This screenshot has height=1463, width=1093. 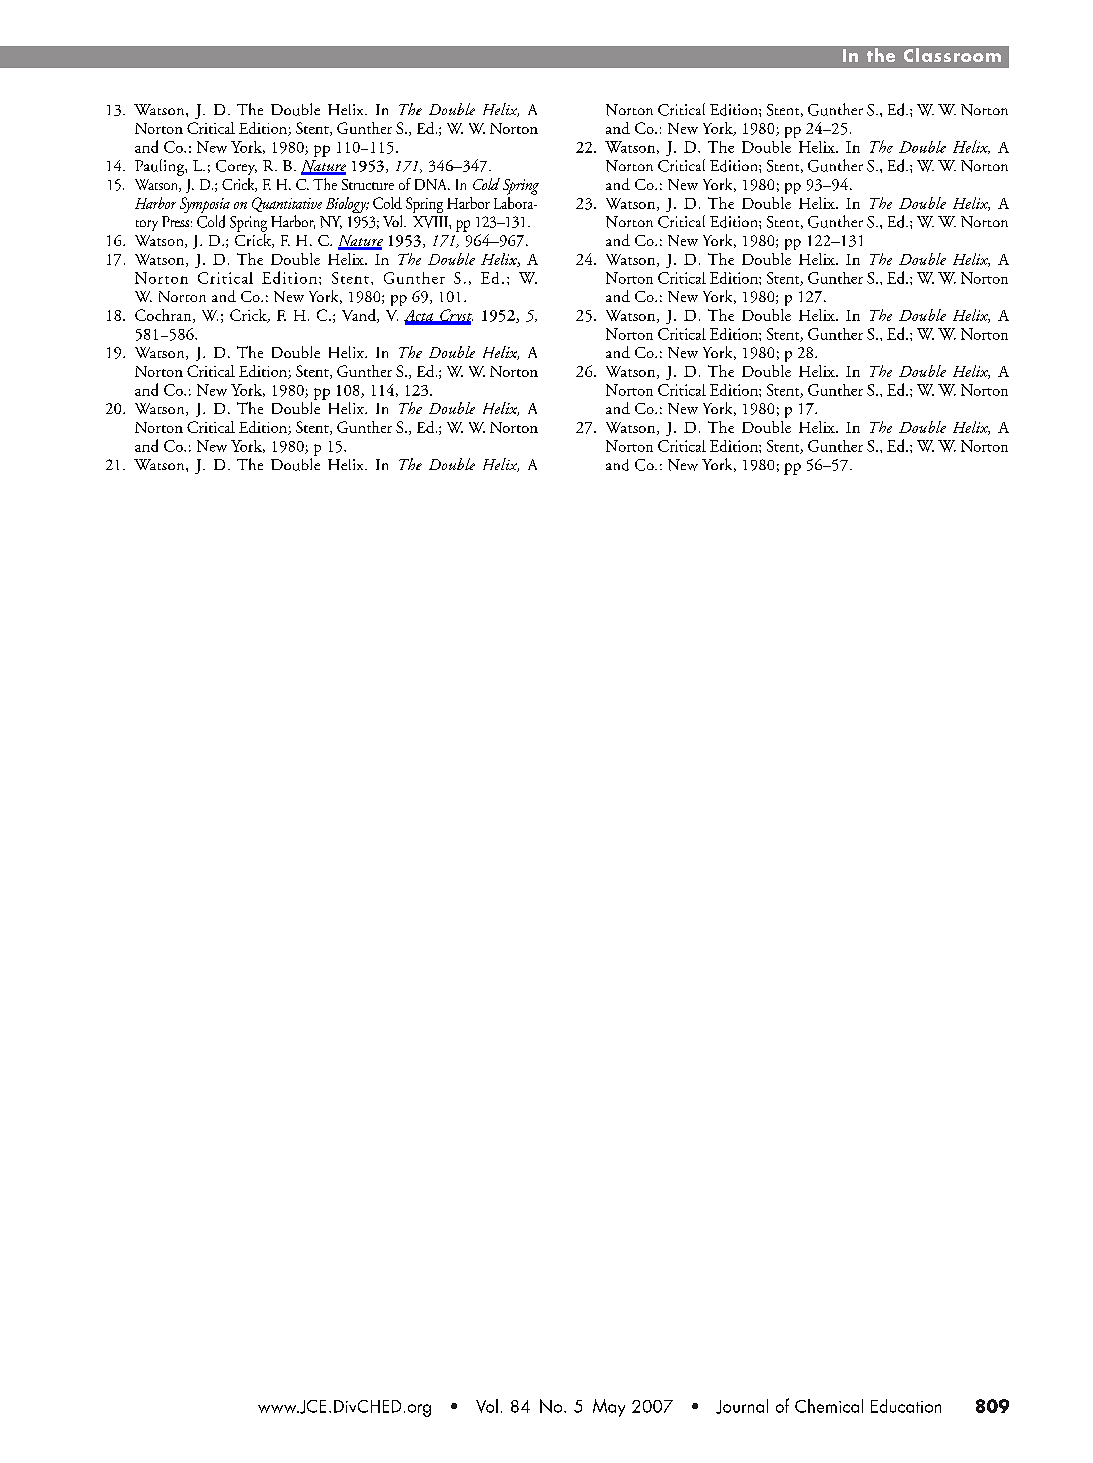 What do you see at coordinates (368, 184) in the screenshot?
I see `Structure` at bounding box center [368, 184].
